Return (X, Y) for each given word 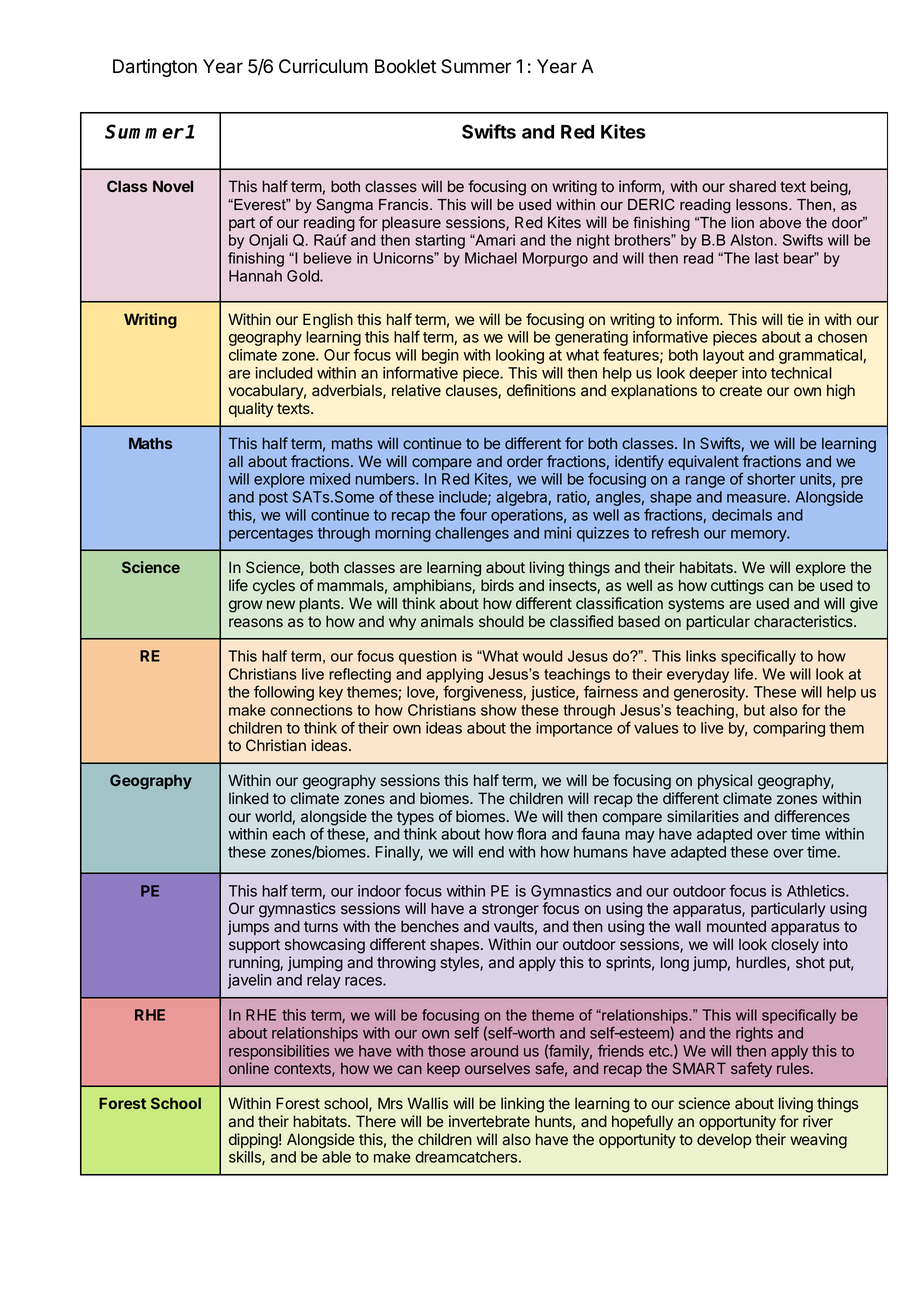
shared (752, 186)
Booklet (405, 66)
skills (246, 1158)
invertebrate (489, 1121)
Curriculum (323, 66)
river (818, 1121)
